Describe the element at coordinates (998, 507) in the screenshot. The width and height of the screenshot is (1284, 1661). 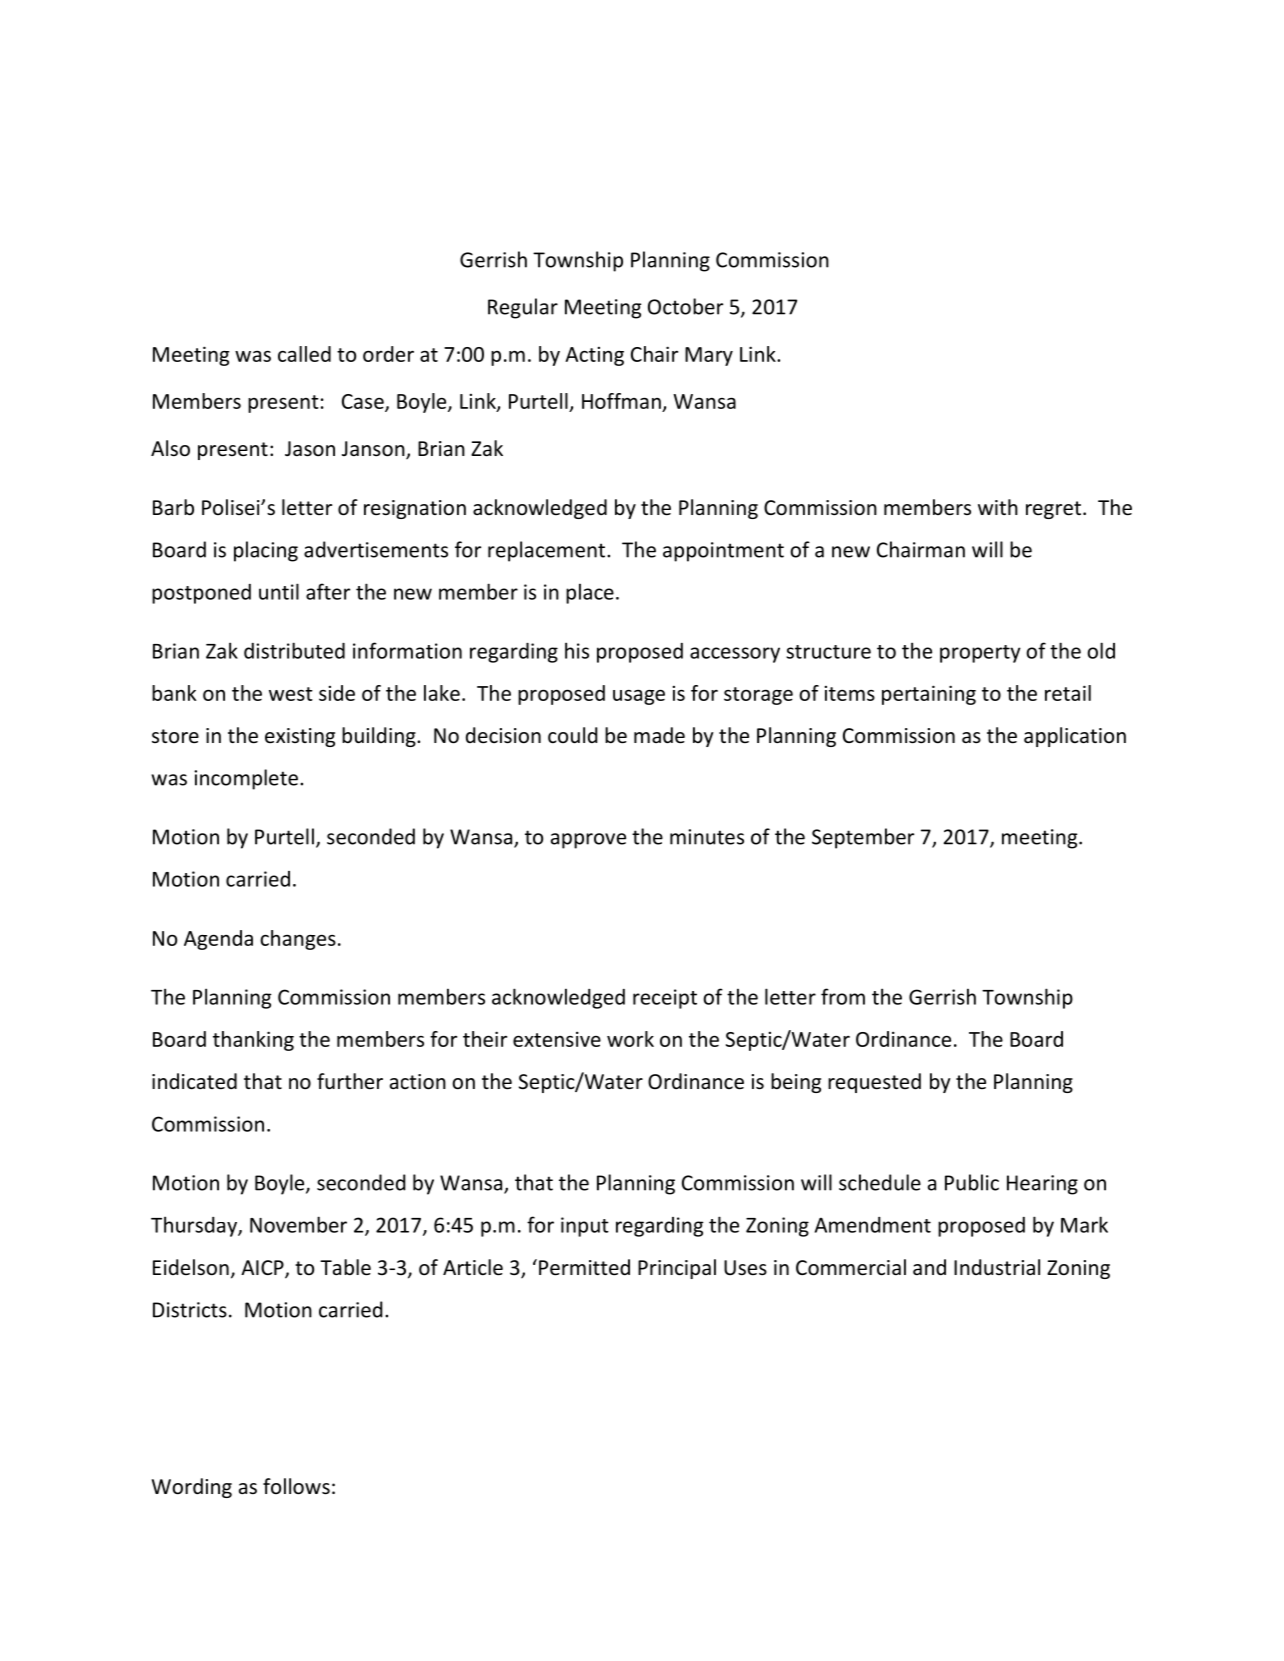
I see `with` at that location.
